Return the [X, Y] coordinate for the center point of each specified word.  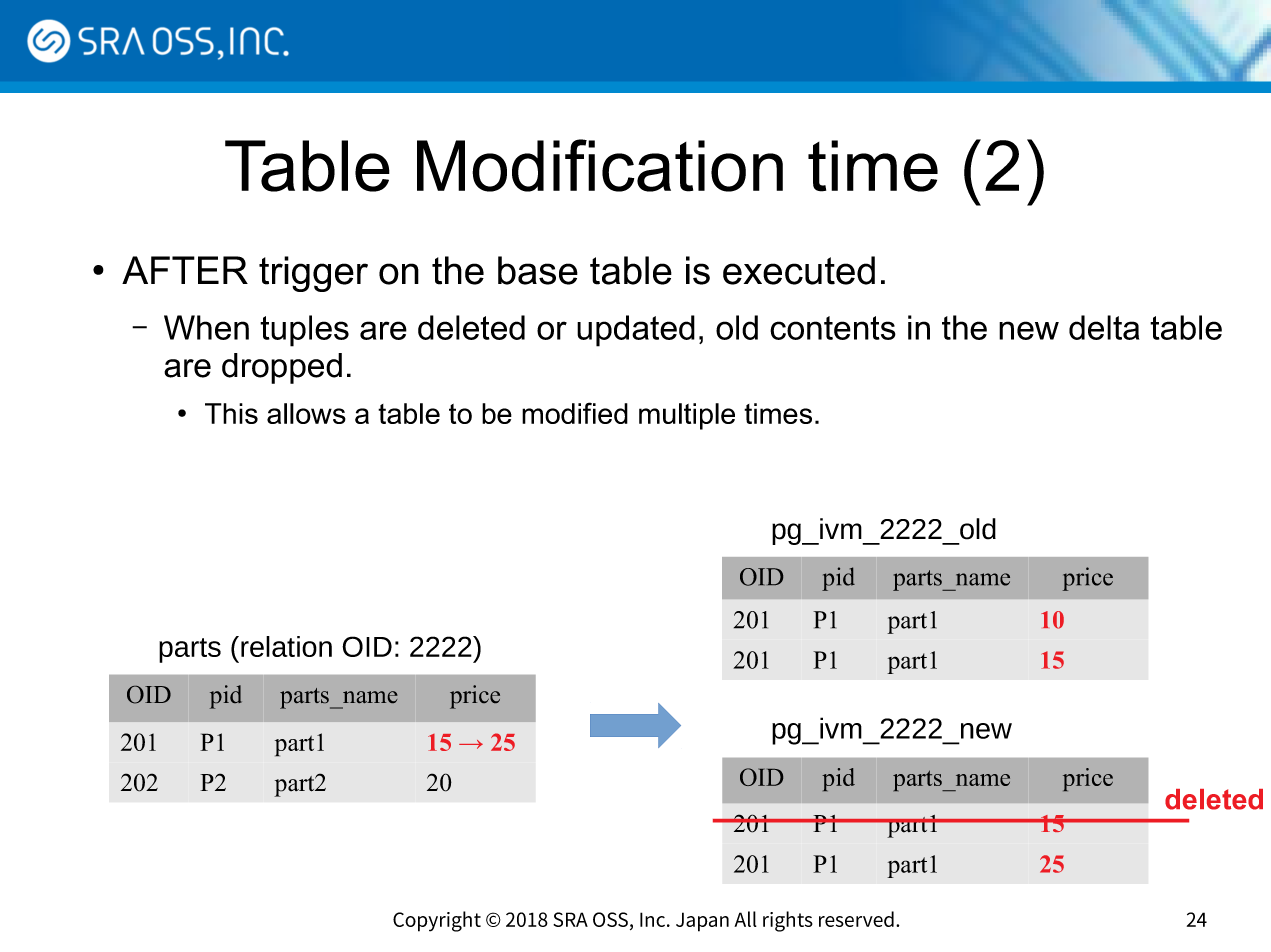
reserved [856, 919]
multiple [687, 416]
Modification [600, 165]
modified [575, 413]
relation [286, 646]
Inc [654, 919]
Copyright [437, 921]
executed [799, 270]
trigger [313, 274]
